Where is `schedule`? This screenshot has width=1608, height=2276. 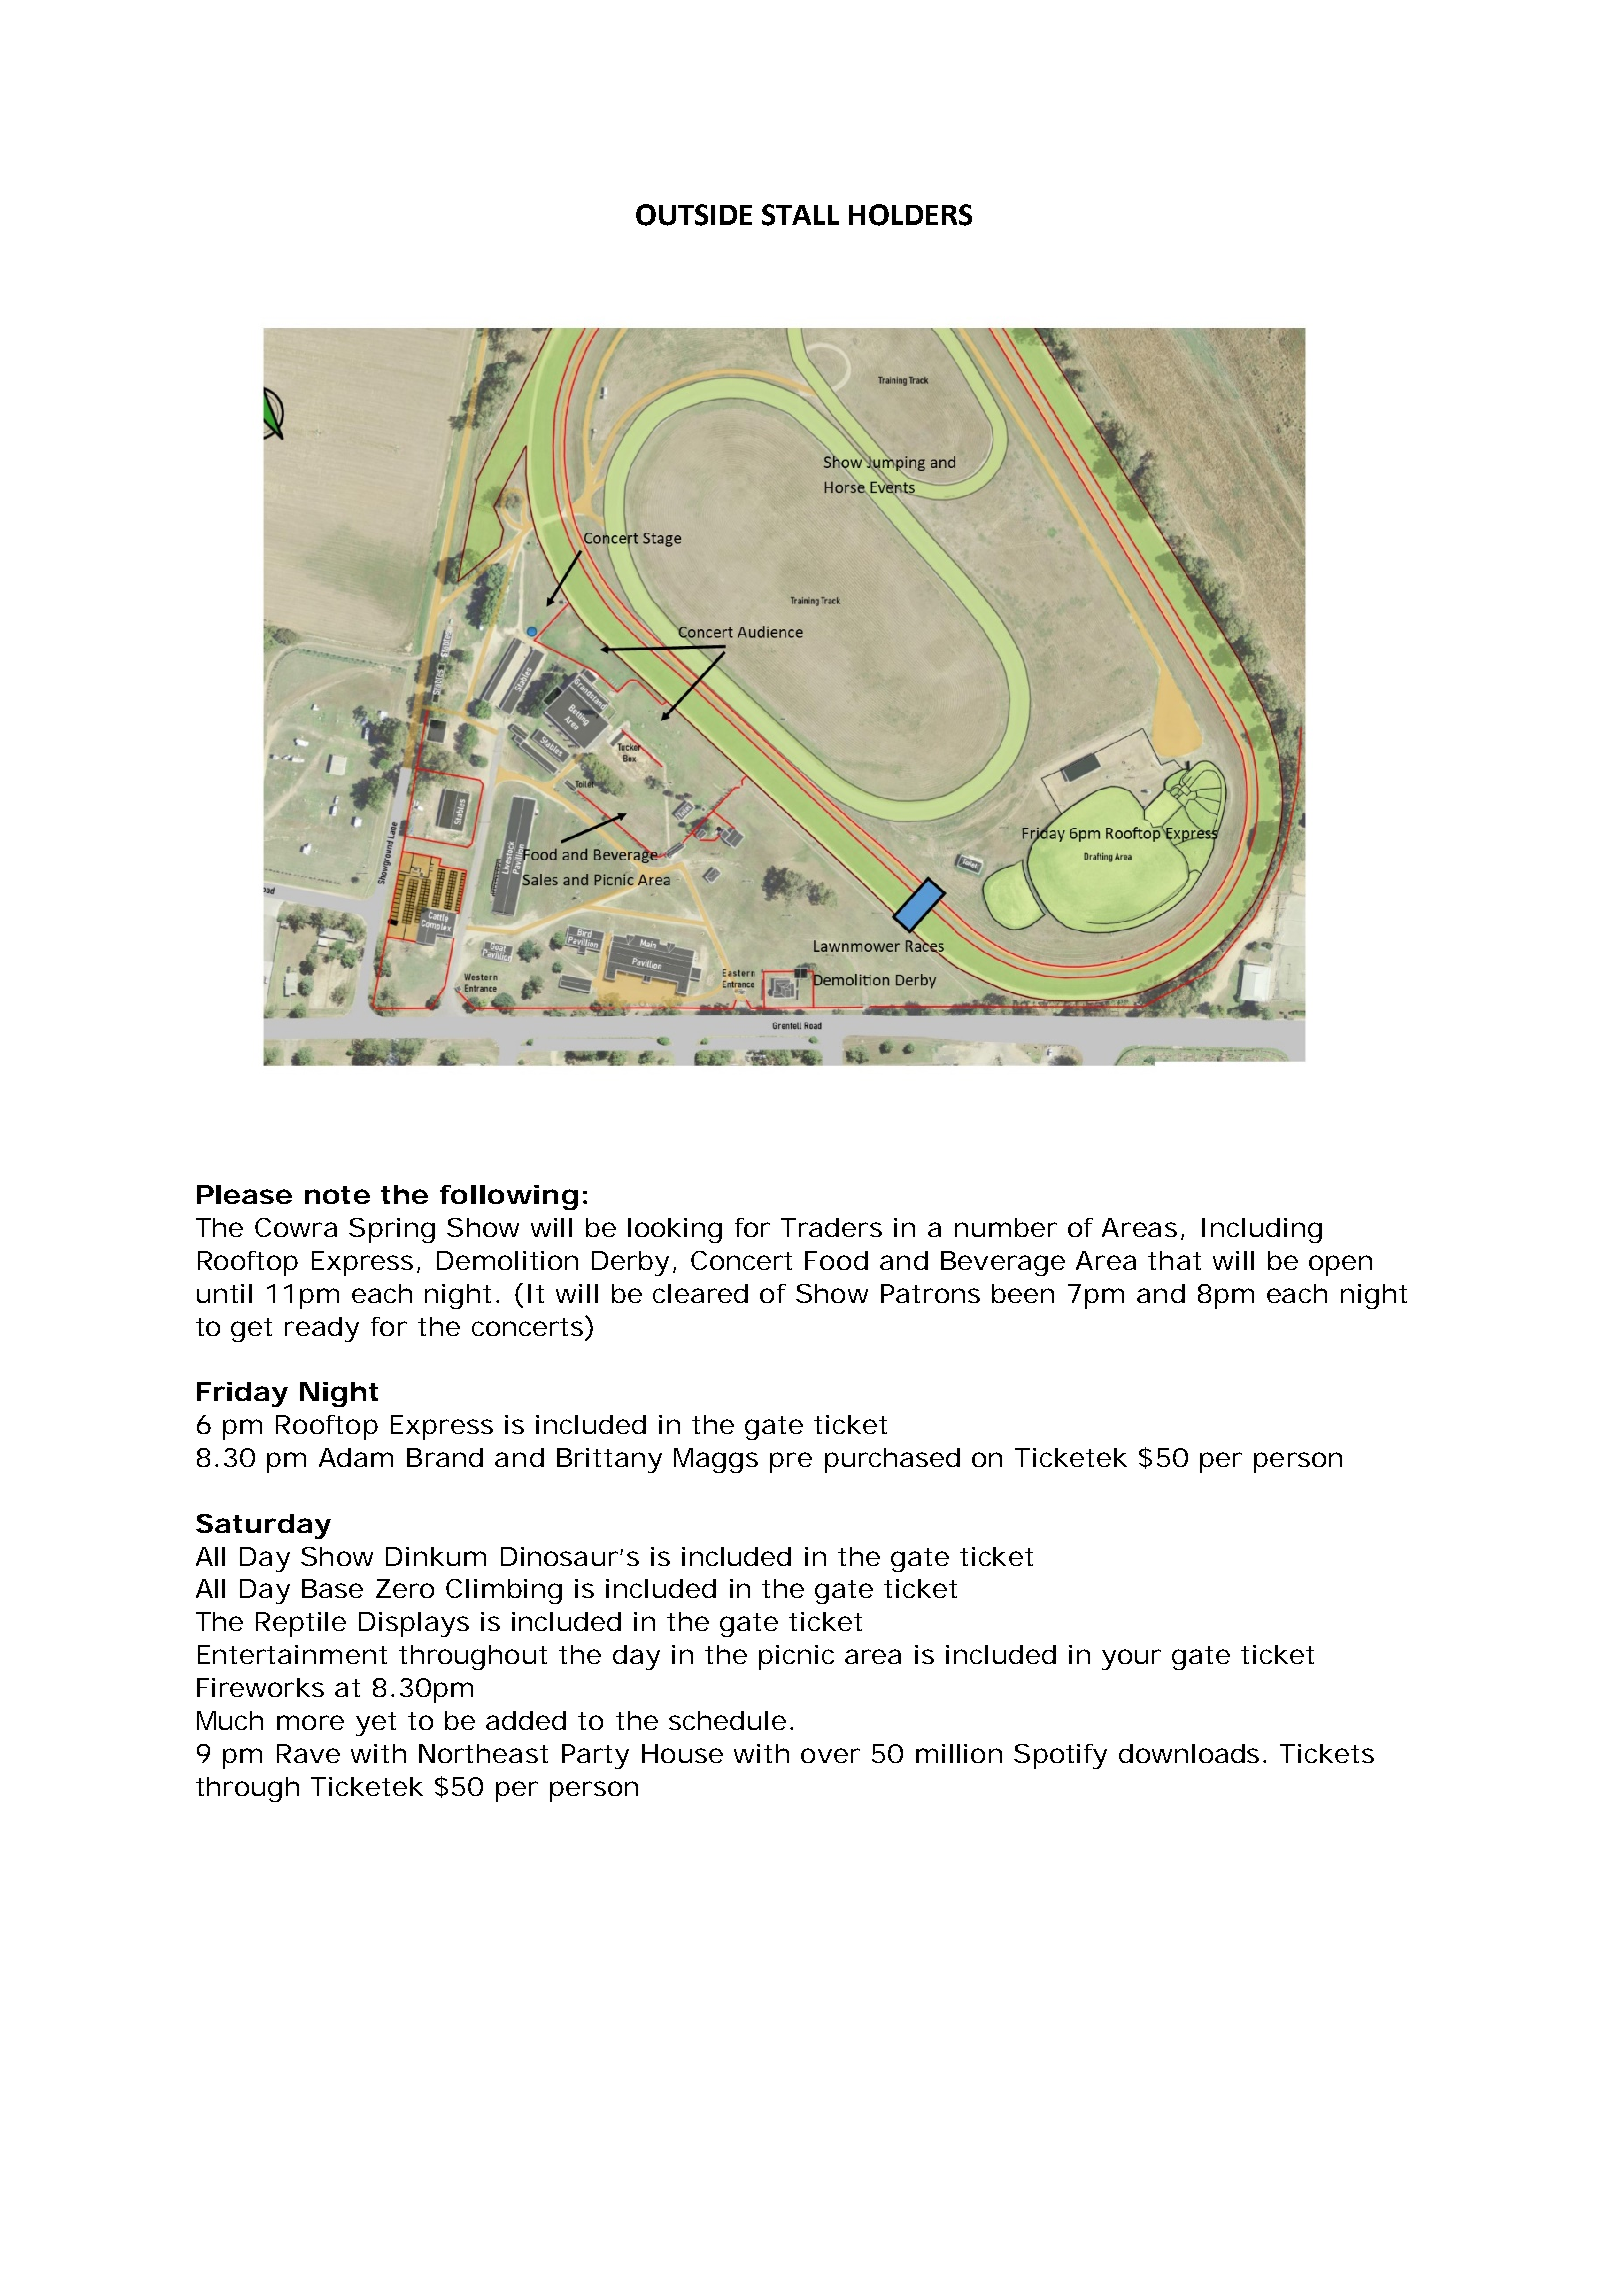
schedule is located at coordinates (727, 1720).
